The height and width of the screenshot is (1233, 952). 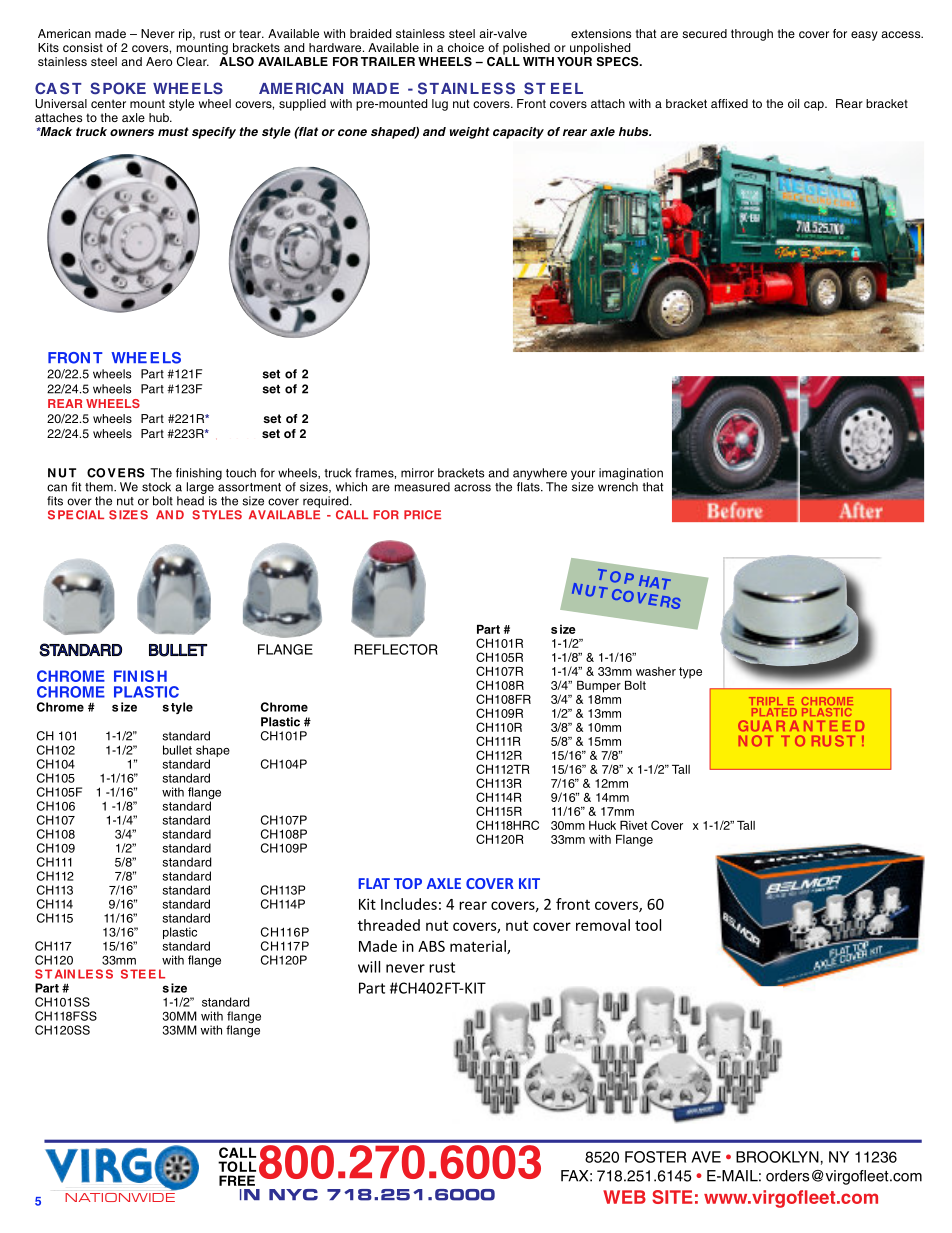 I want to click on NATIONWIDE, so click(x=120, y=1196).
